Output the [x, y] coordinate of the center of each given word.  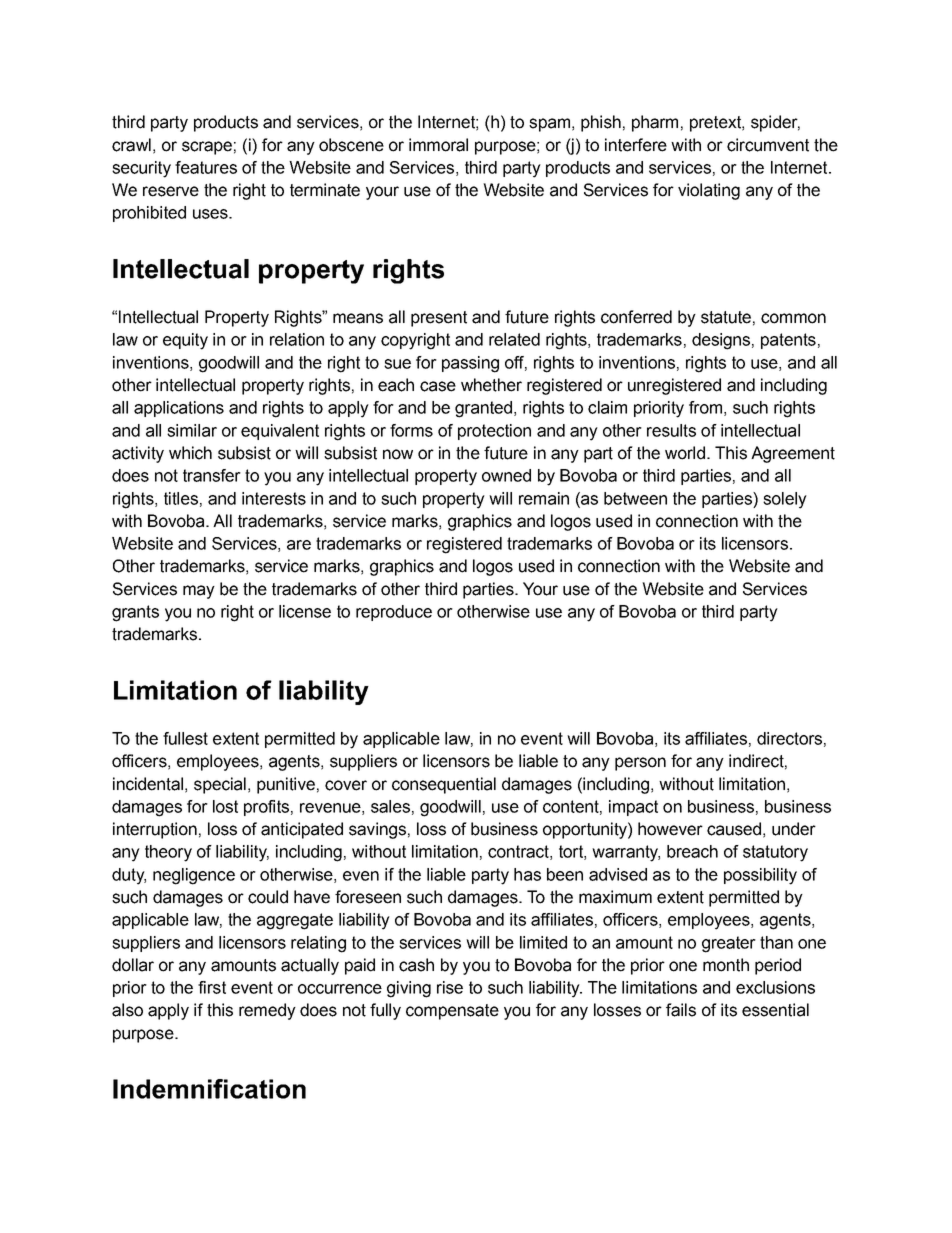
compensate [452, 1012]
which [190, 453]
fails [681, 1010]
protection [494, 432]
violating [709, 191]
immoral [438, 145]
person [640, 764]
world [685, 453]
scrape [207, 148]
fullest [185, 738]
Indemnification [209, 1089]
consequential [444, 785]
